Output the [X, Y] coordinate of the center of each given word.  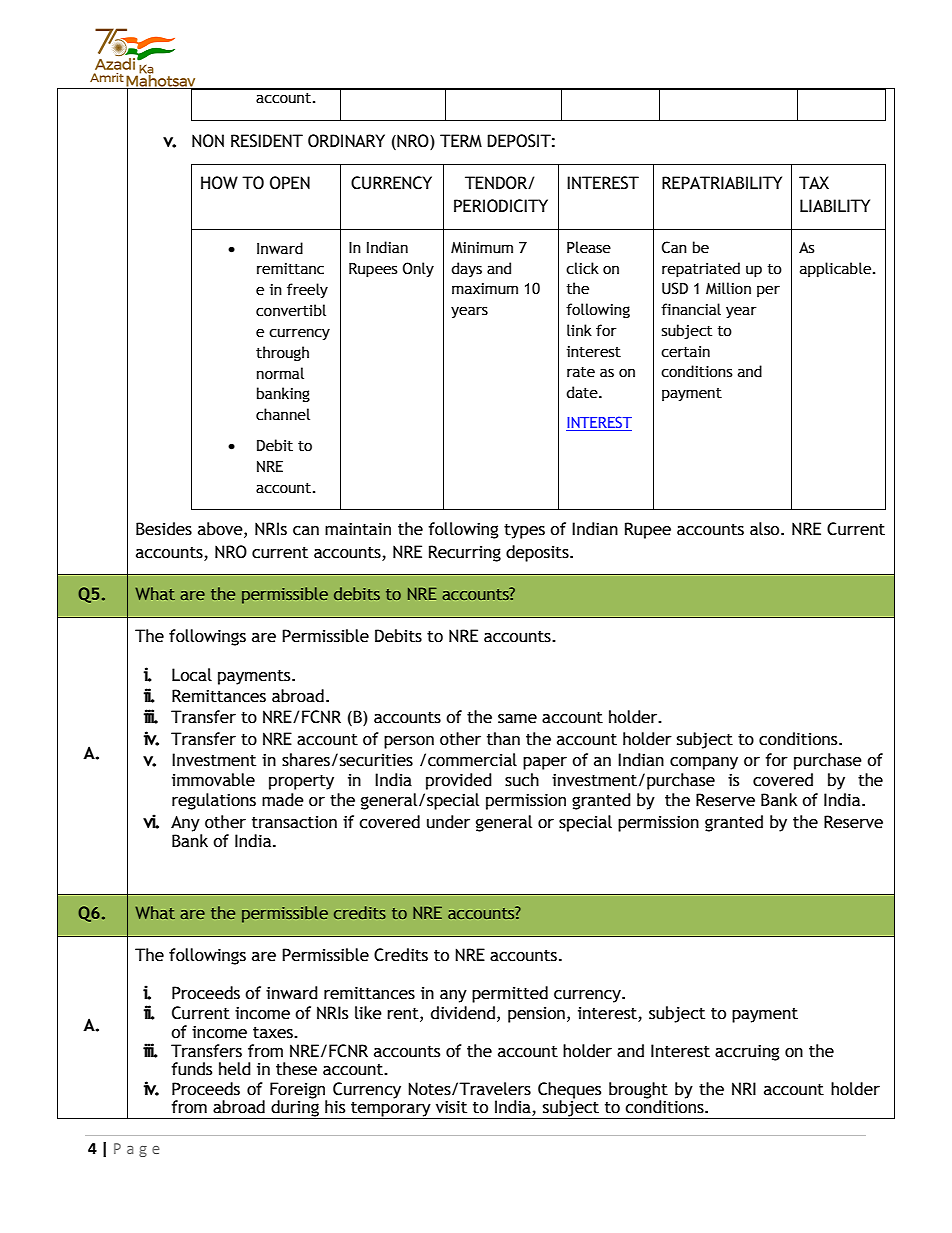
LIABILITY [835, 205]
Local [192, 675]
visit [451, 1107]
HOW [219, 183]
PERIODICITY [501, 206]
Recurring [465, 553]
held [235, 1069]
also [766, 529]
